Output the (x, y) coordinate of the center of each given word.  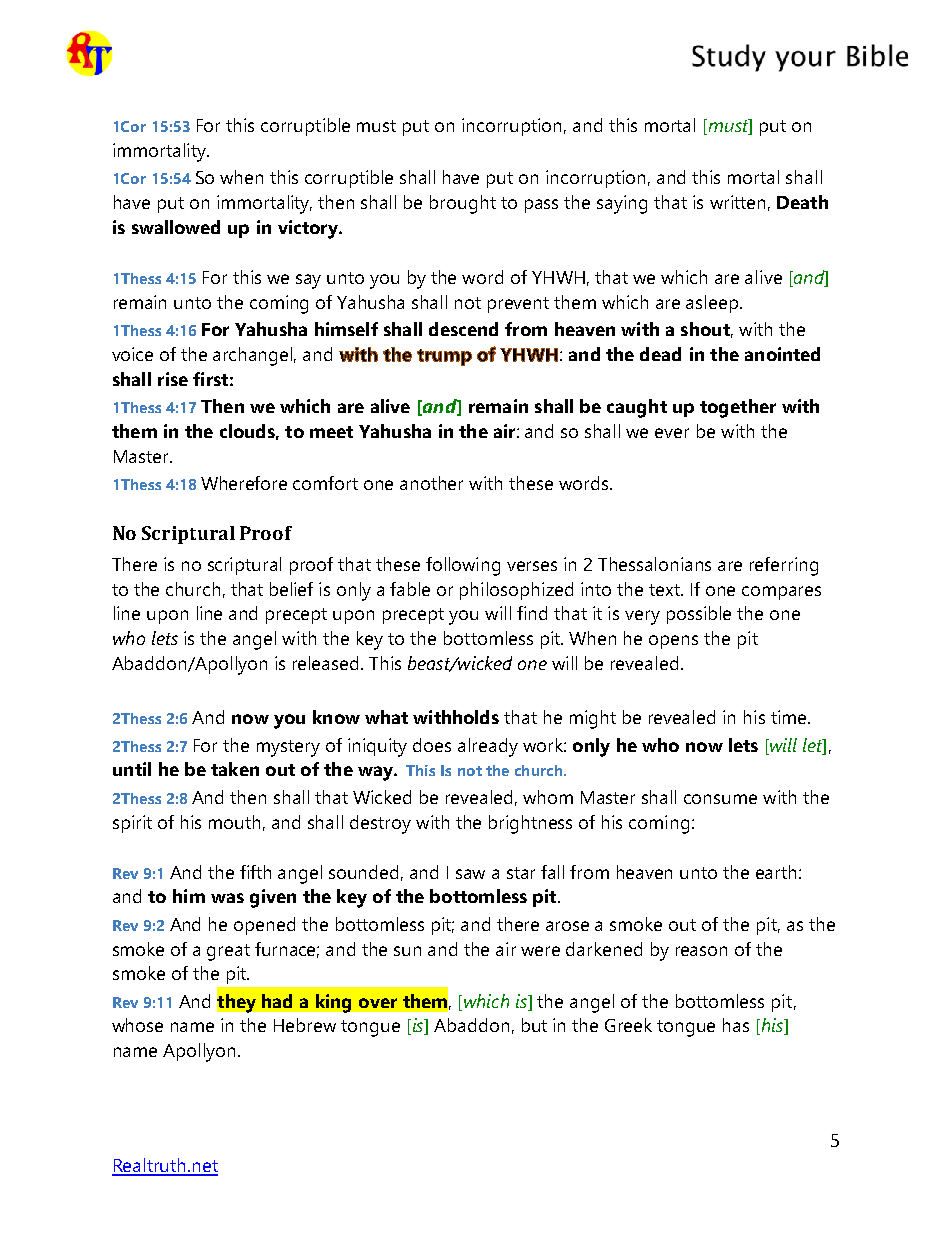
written (737, 202)
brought (463, 204)
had (277, 1001)
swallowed (176, 227)
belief (291, 589)
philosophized (516, 591)
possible (699, 615)
